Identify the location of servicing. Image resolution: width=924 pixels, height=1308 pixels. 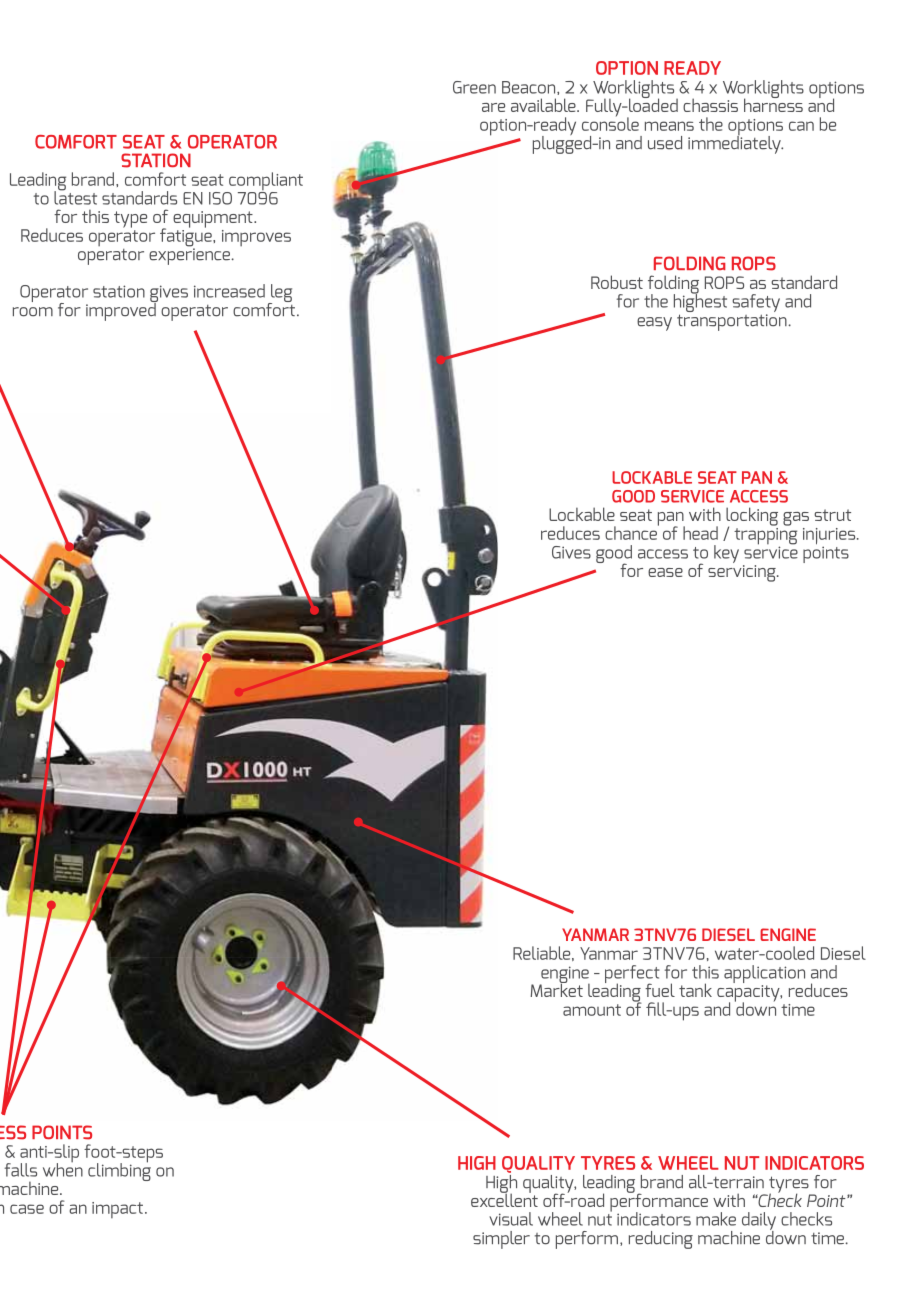
(743, 573).
